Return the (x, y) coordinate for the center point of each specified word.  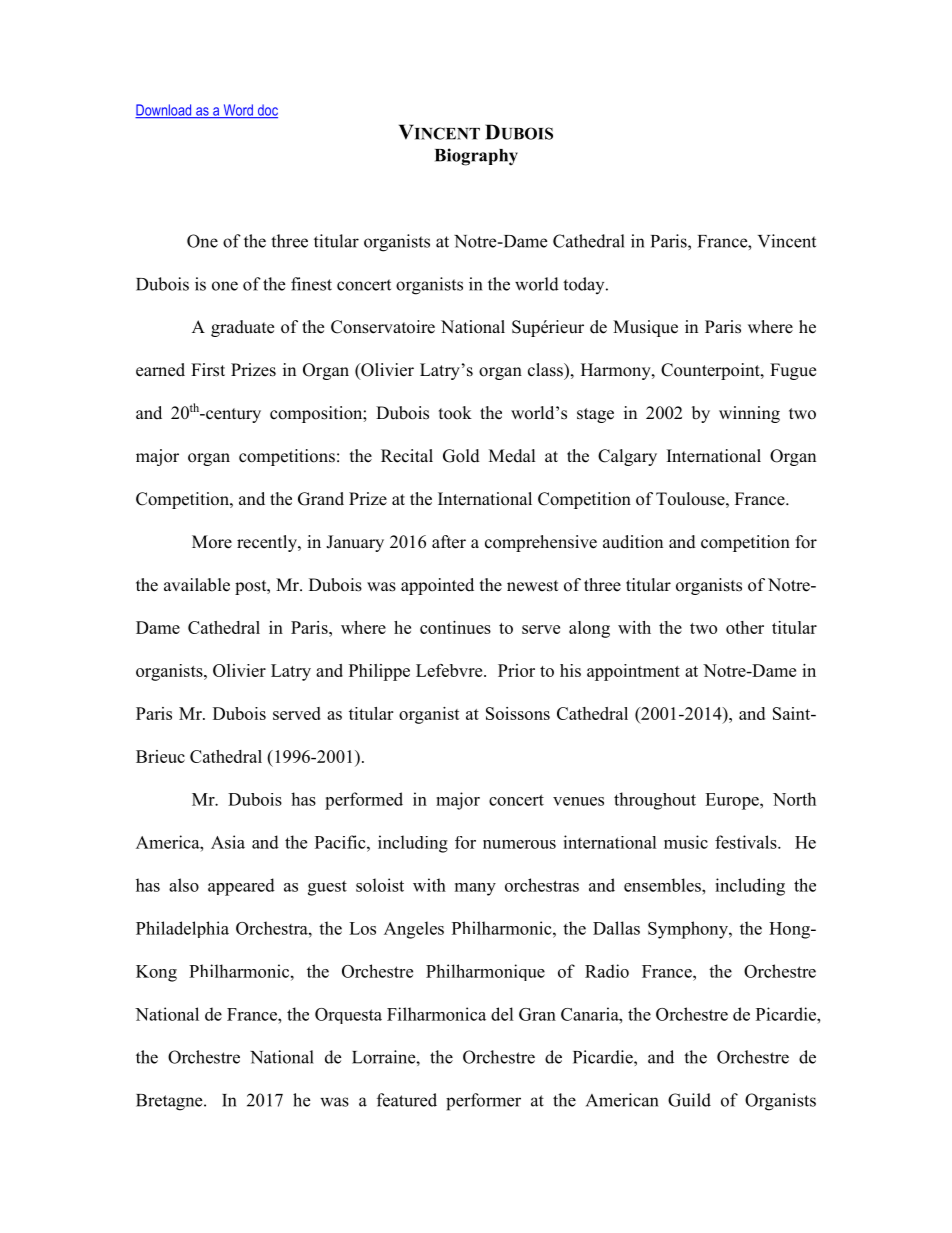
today (585, 285)
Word (238, 111)
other (745, 627)
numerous (519, 844)
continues (455, 627)
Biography (476, 157)
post (252, 587)
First (208, 370)
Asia (228, 842)
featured (407, 1100)
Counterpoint (711, 371)
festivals (747, 842)
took (455, 413)
